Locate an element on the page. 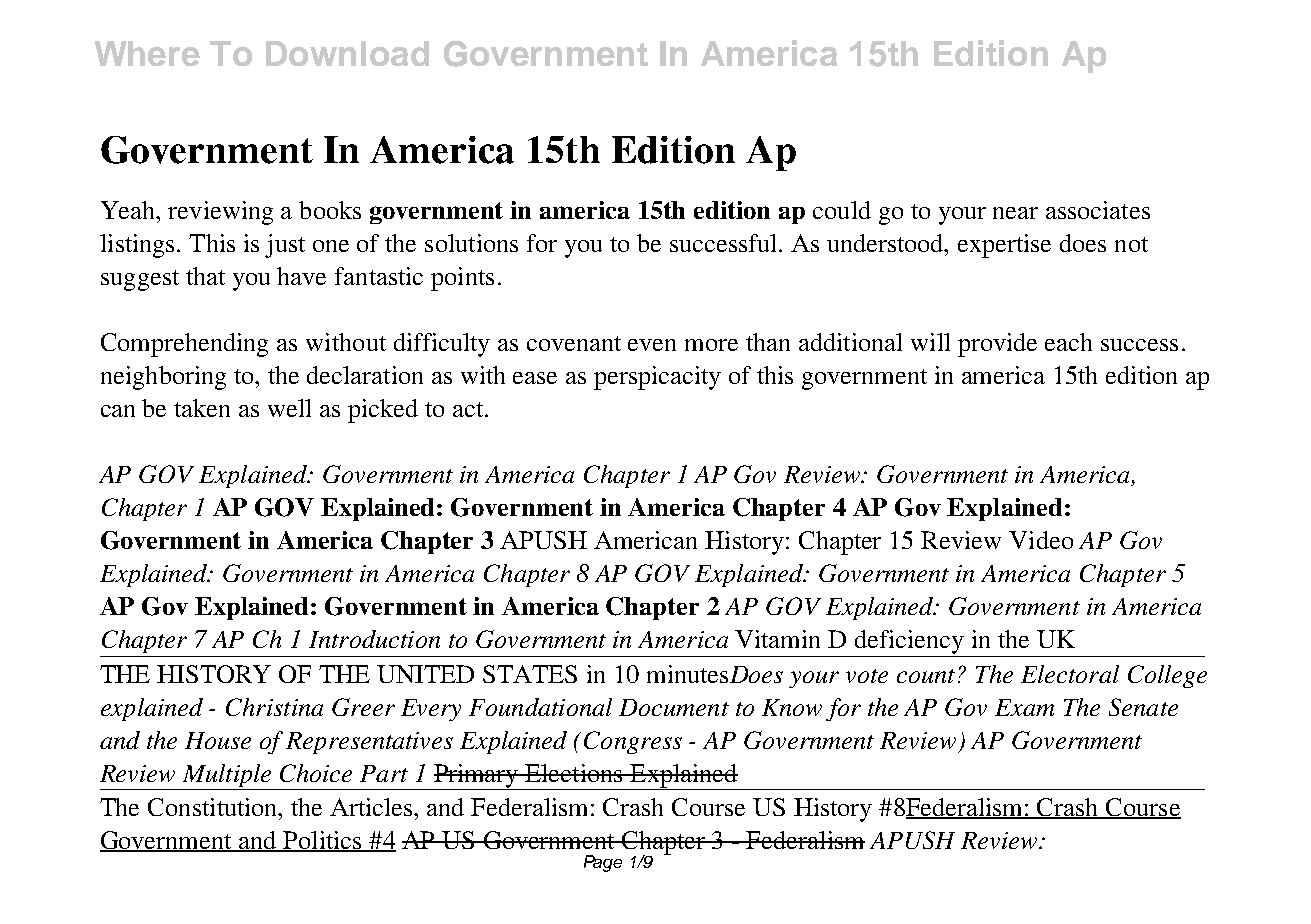  could is located at coordinates (842, 210).
